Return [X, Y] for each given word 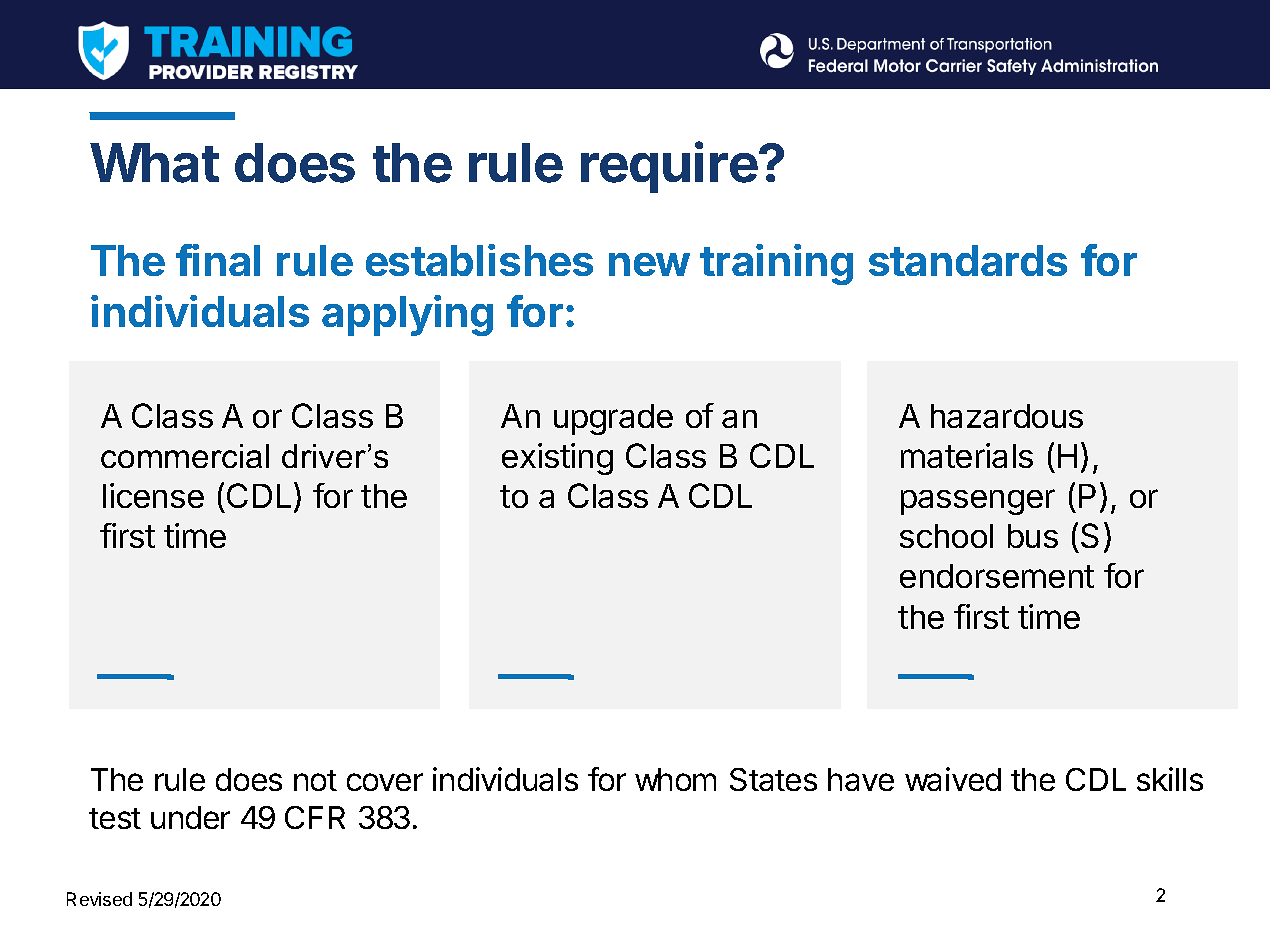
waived [953, 779]
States [773, 779]
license [153, 495]
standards [968, 260]
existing [557, 459]
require [669, 167]
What [154, 163]
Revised [99, 899]
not [315, 780]
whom [675, 779]
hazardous [1007, 416]
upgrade [613, 419]
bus [1033, 536]
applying [407, 315]
